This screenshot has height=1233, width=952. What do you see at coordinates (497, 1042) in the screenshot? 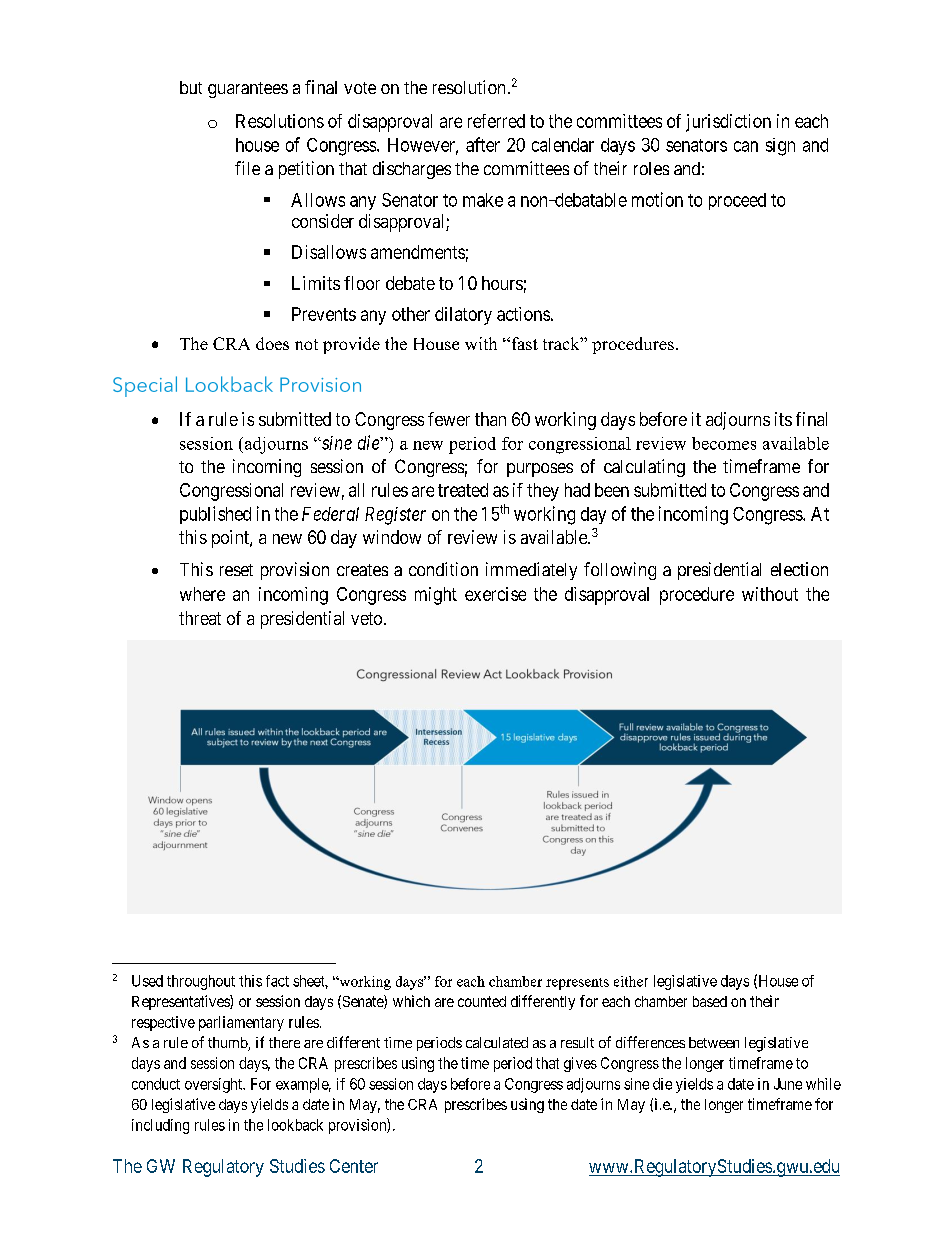
I see `calculated` at bounding box center [497, 1042].
